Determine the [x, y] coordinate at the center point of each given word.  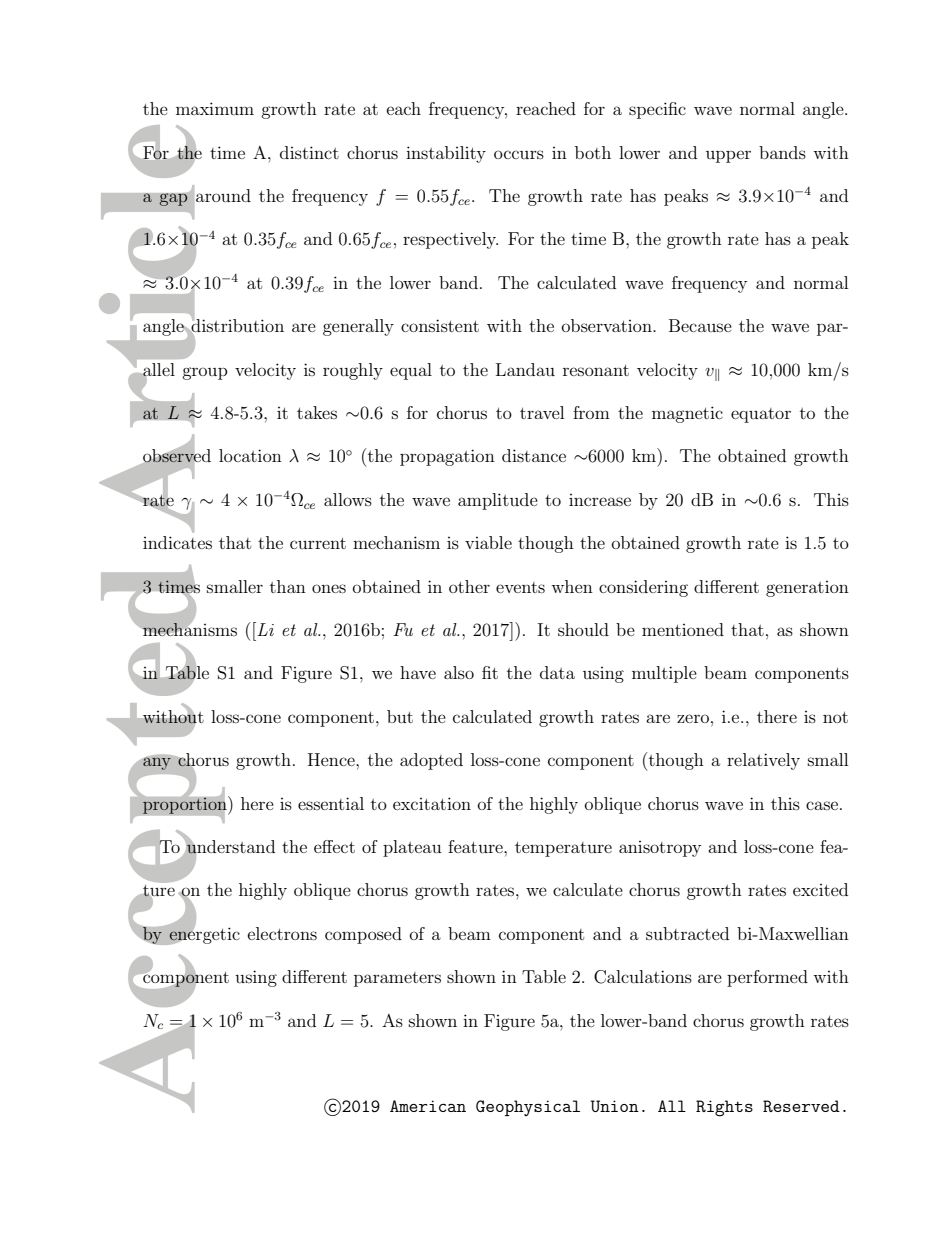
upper [728, 156]
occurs [519, 154]
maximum [215, 108]
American [428, 1106]
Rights [724, 1108]
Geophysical [528, 1108]
